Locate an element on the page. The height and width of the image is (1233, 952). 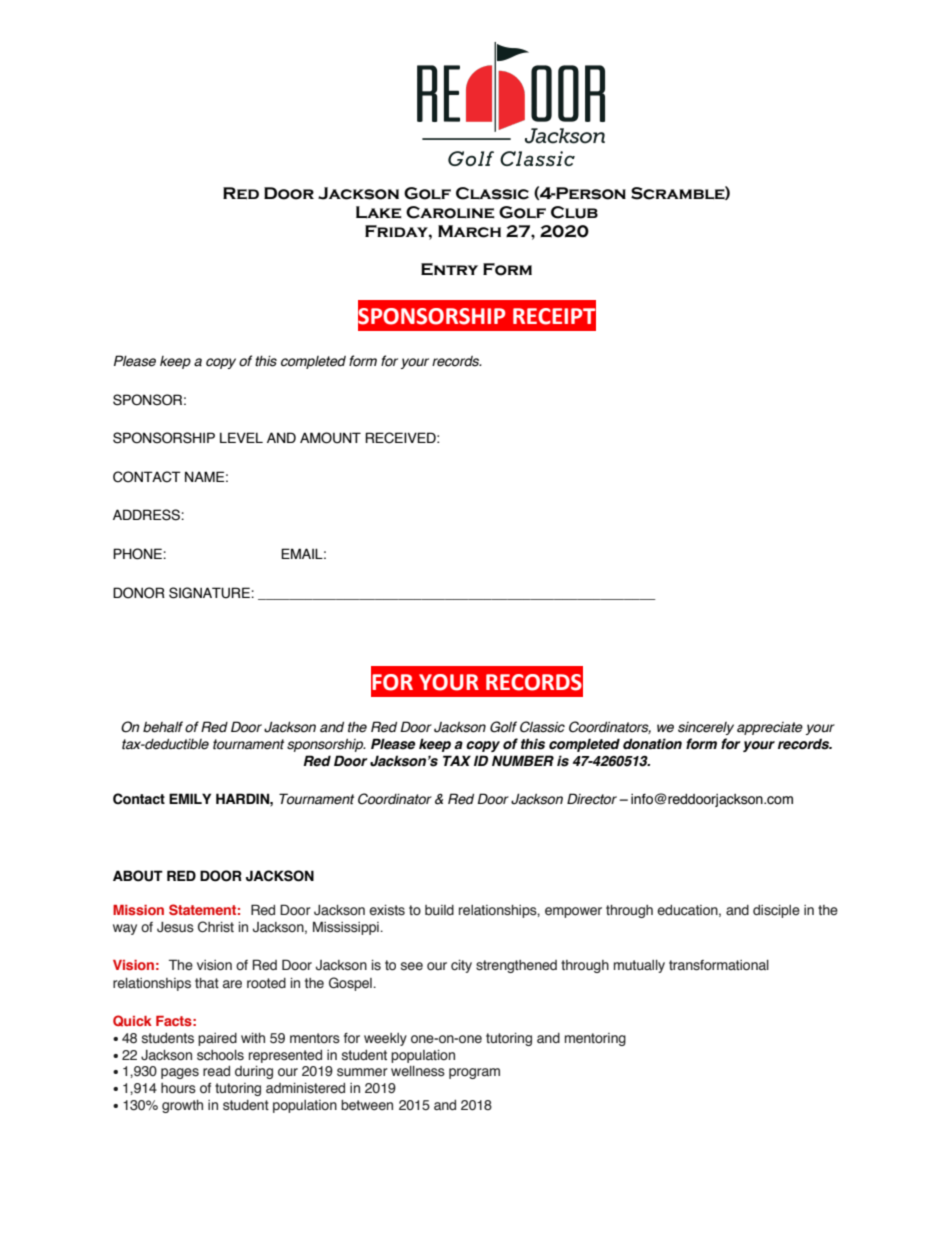
Lake is located at coordinates (379, 212).
